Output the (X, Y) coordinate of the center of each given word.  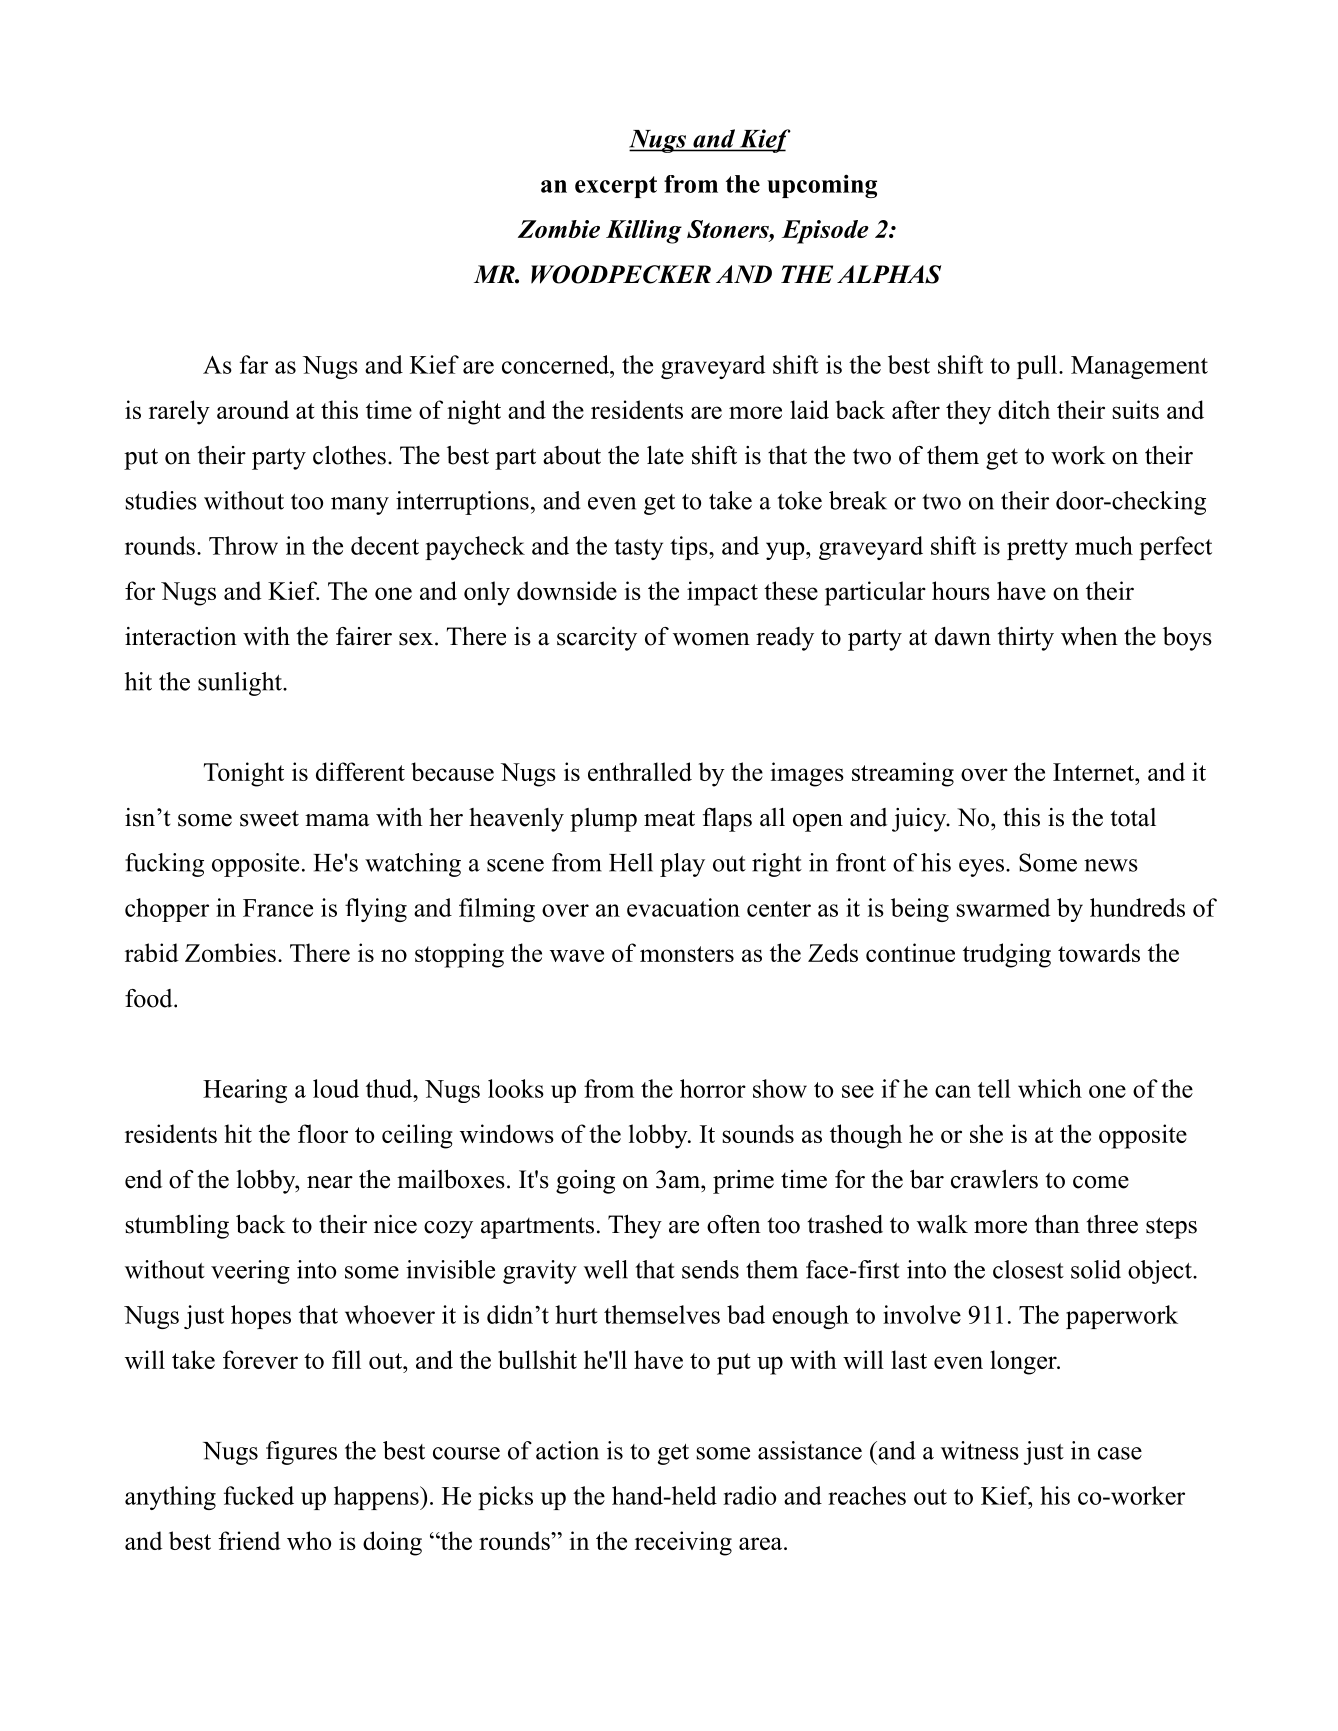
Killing (644, 232)
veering (250, 1272)
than (1057, 1224)
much (1104, 545)
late (665, 455)
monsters (687, 954)
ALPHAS (889, 274)
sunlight (241, 684)
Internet (1095, 772)
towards (1099, 952)
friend (249, 1540)
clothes (349, 455)
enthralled (640, 771)
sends (710, 1269)
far (254, 364)
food (150, 998)
